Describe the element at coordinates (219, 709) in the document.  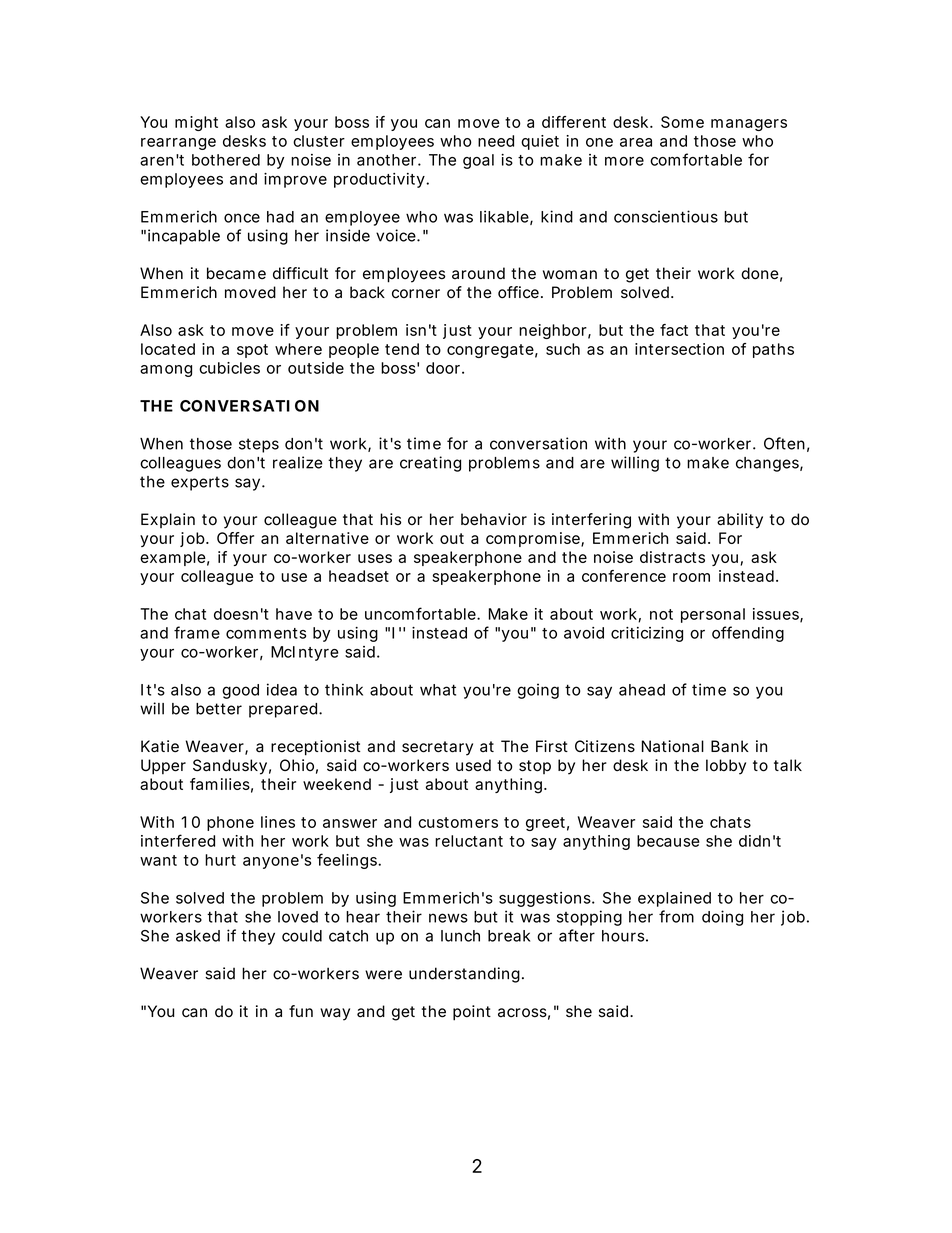
I see `better` at that location.
